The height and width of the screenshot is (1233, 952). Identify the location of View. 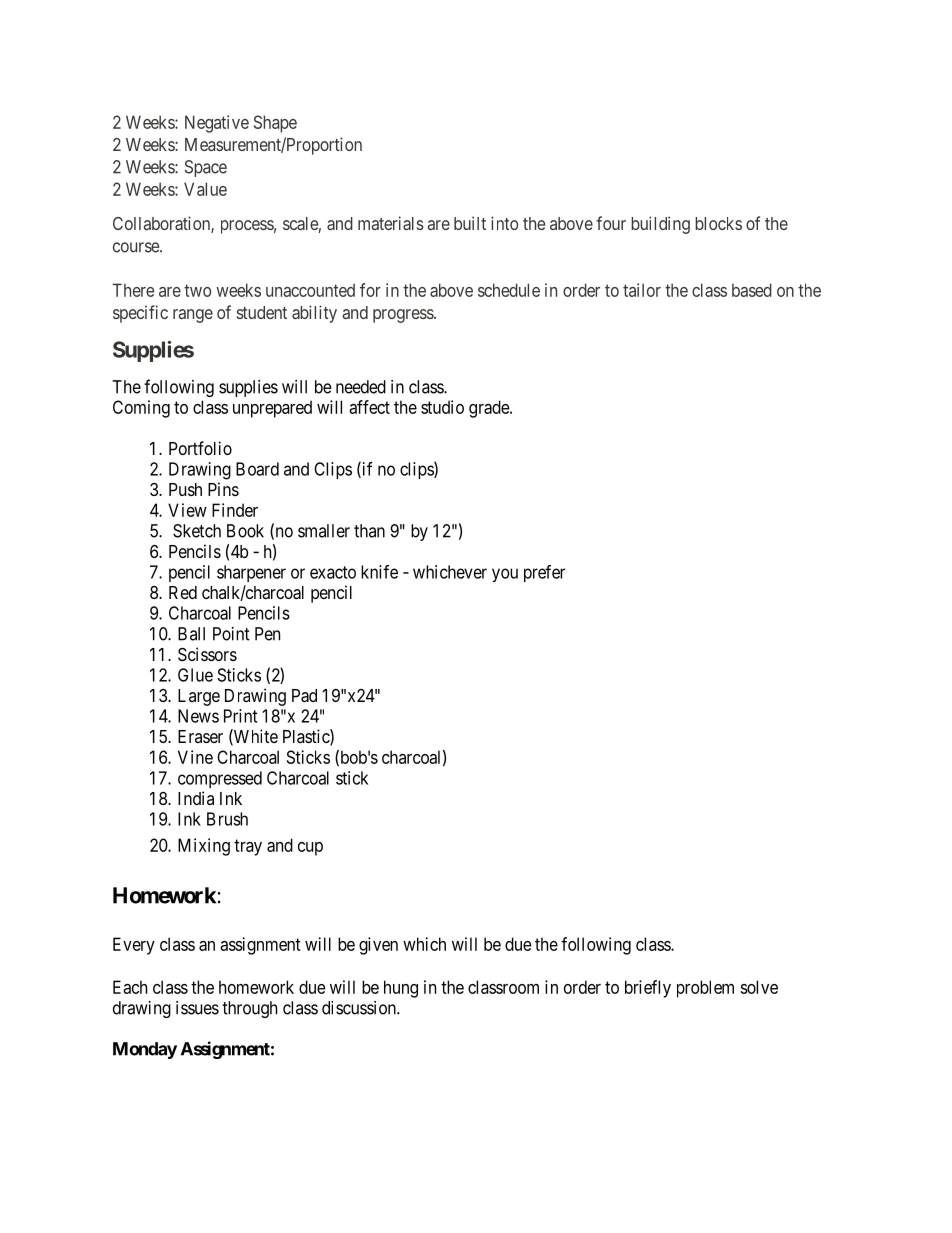
(187, 510).
